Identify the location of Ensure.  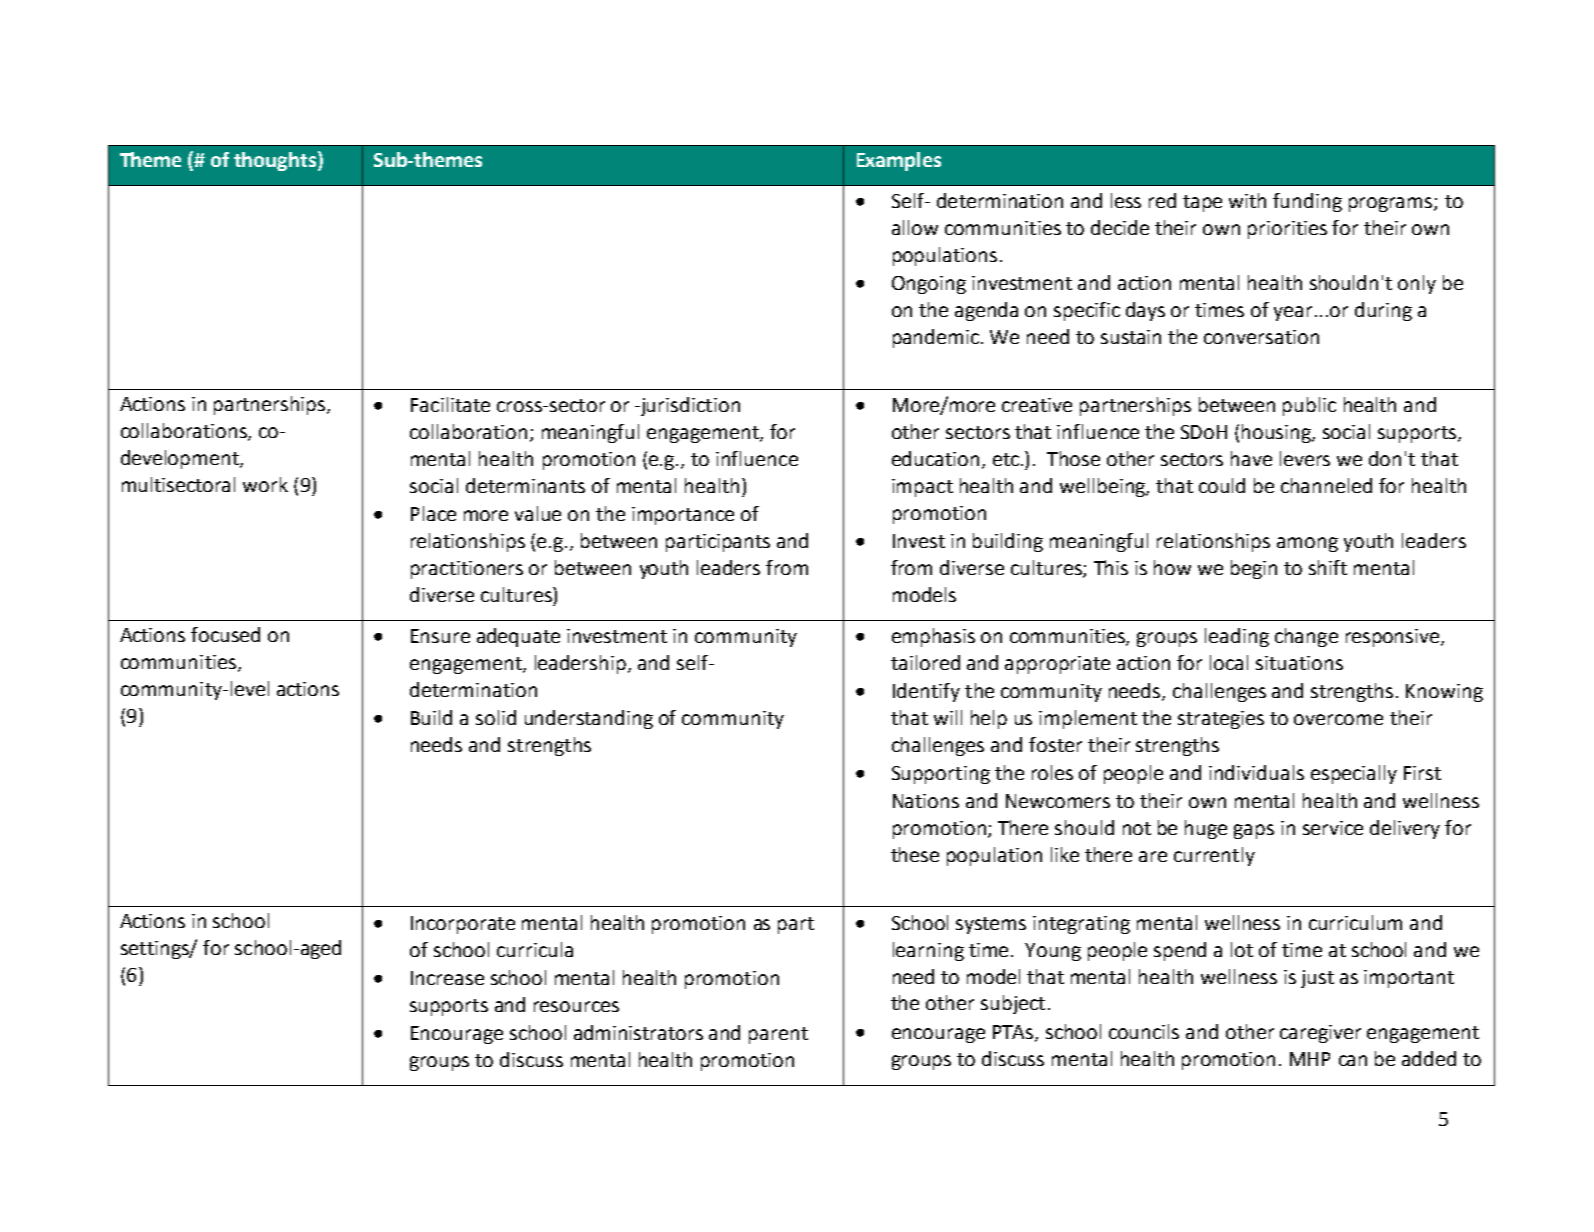
(440, 636).
